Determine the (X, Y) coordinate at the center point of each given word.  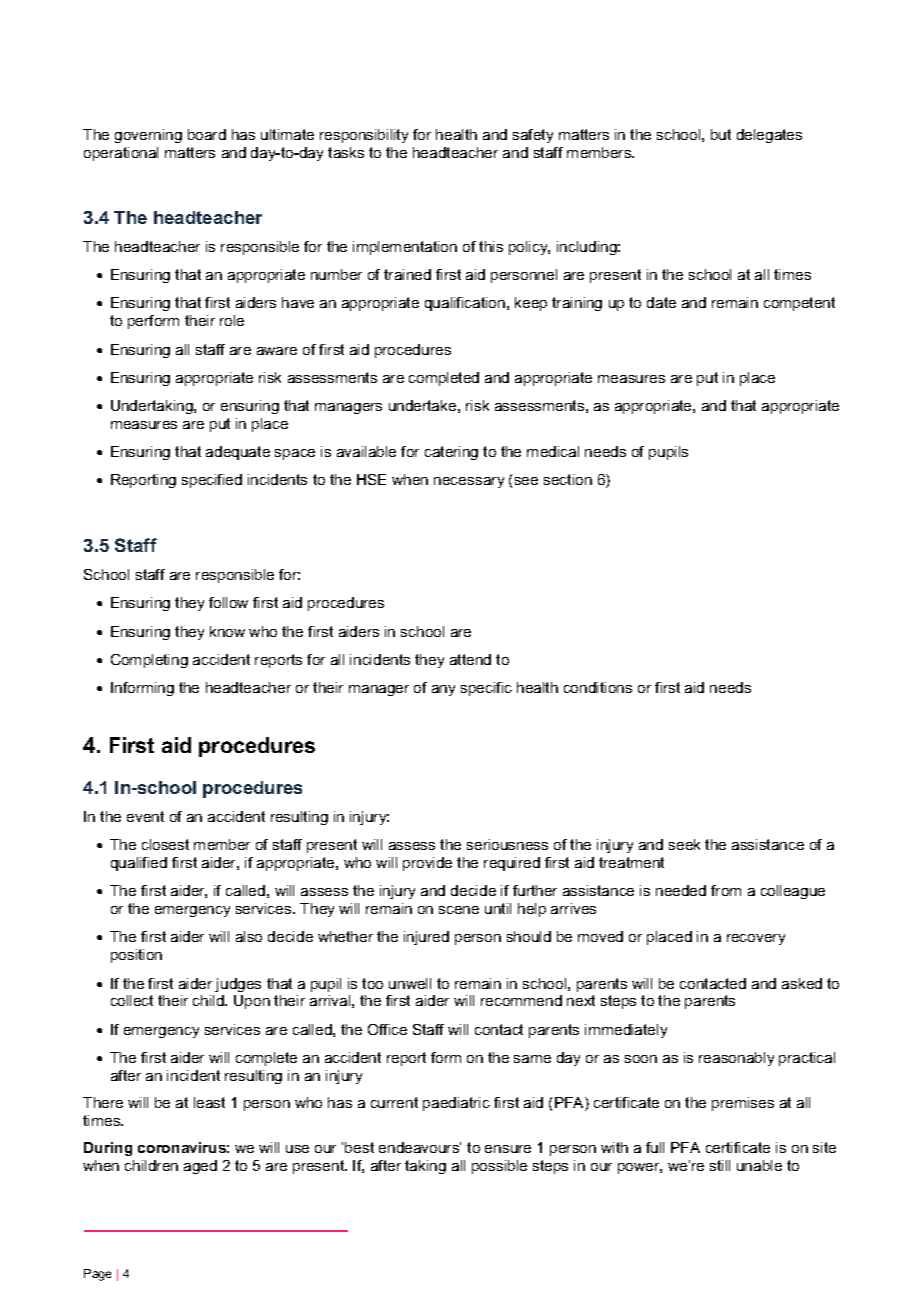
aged (200, 1167)
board (207, 134)
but (721, 134)
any (443, 690)
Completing (149, 661)
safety (533, 136)
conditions (598, 687)
